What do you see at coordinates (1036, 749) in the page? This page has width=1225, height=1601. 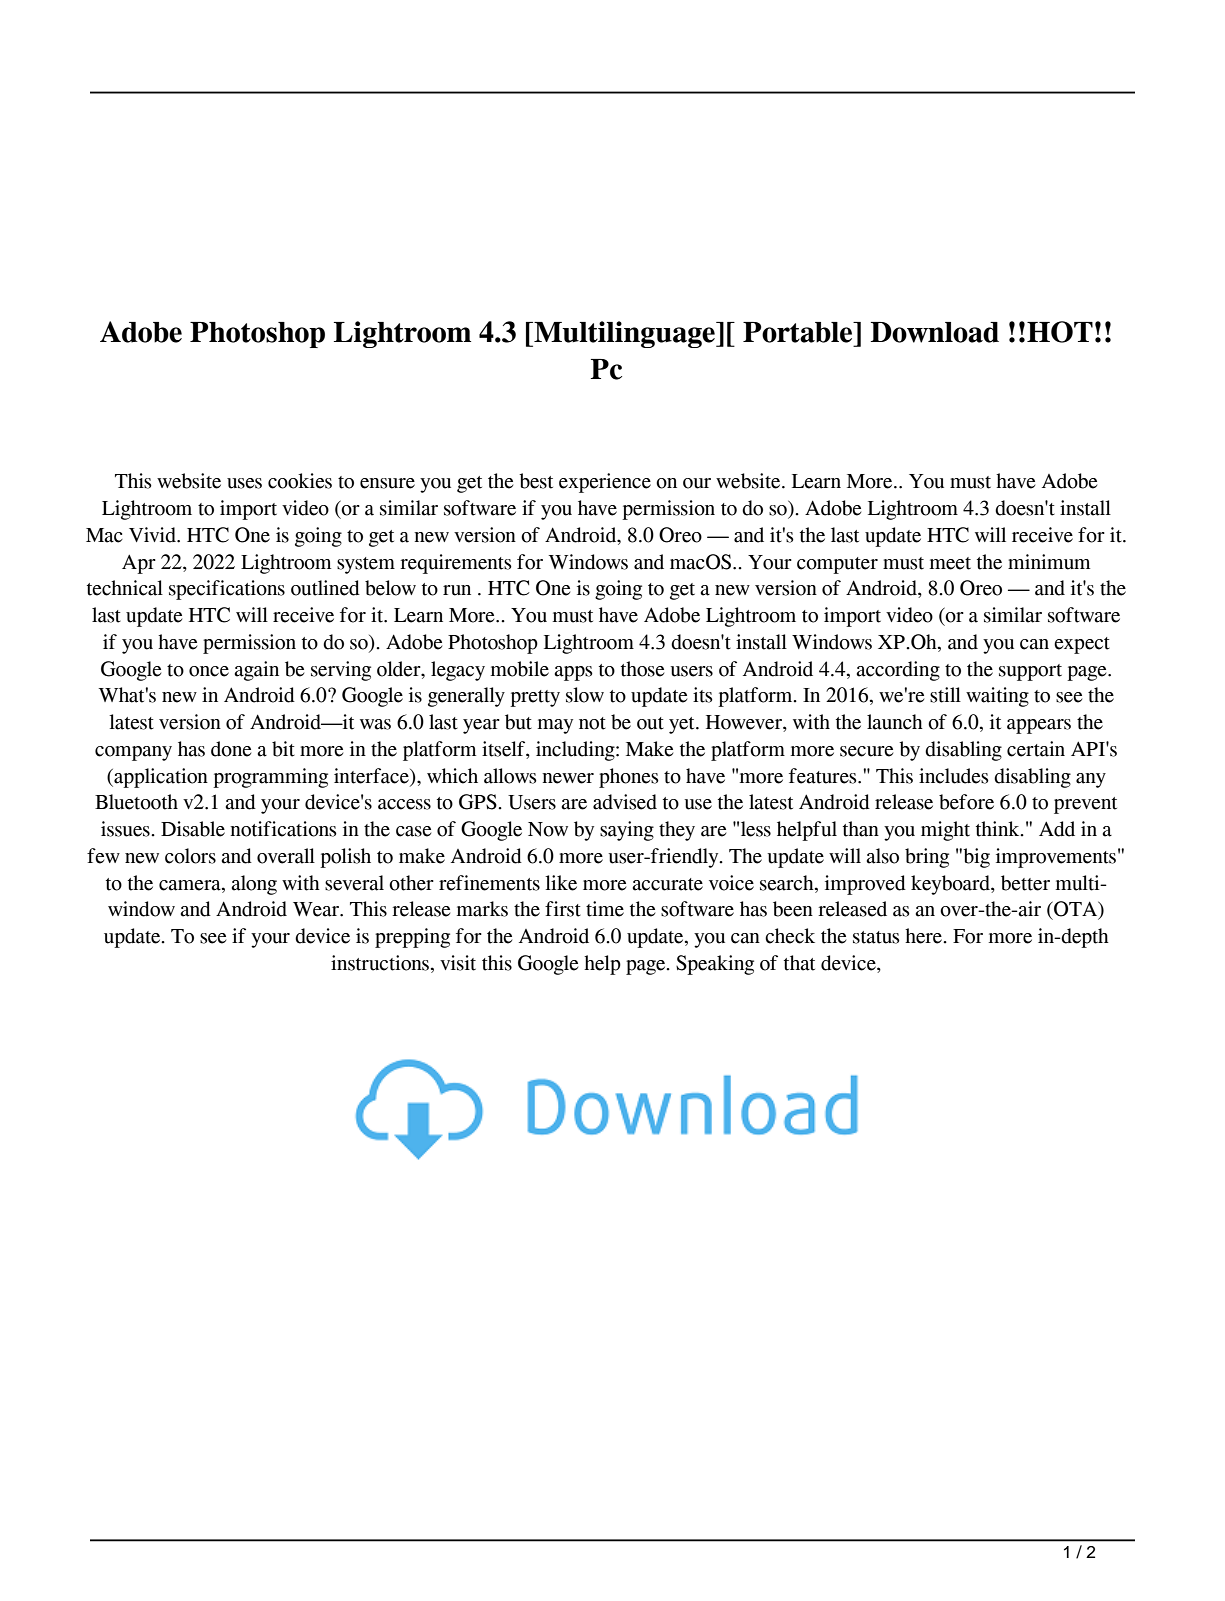 I see `certain` at bounding box center [1036, 749].
